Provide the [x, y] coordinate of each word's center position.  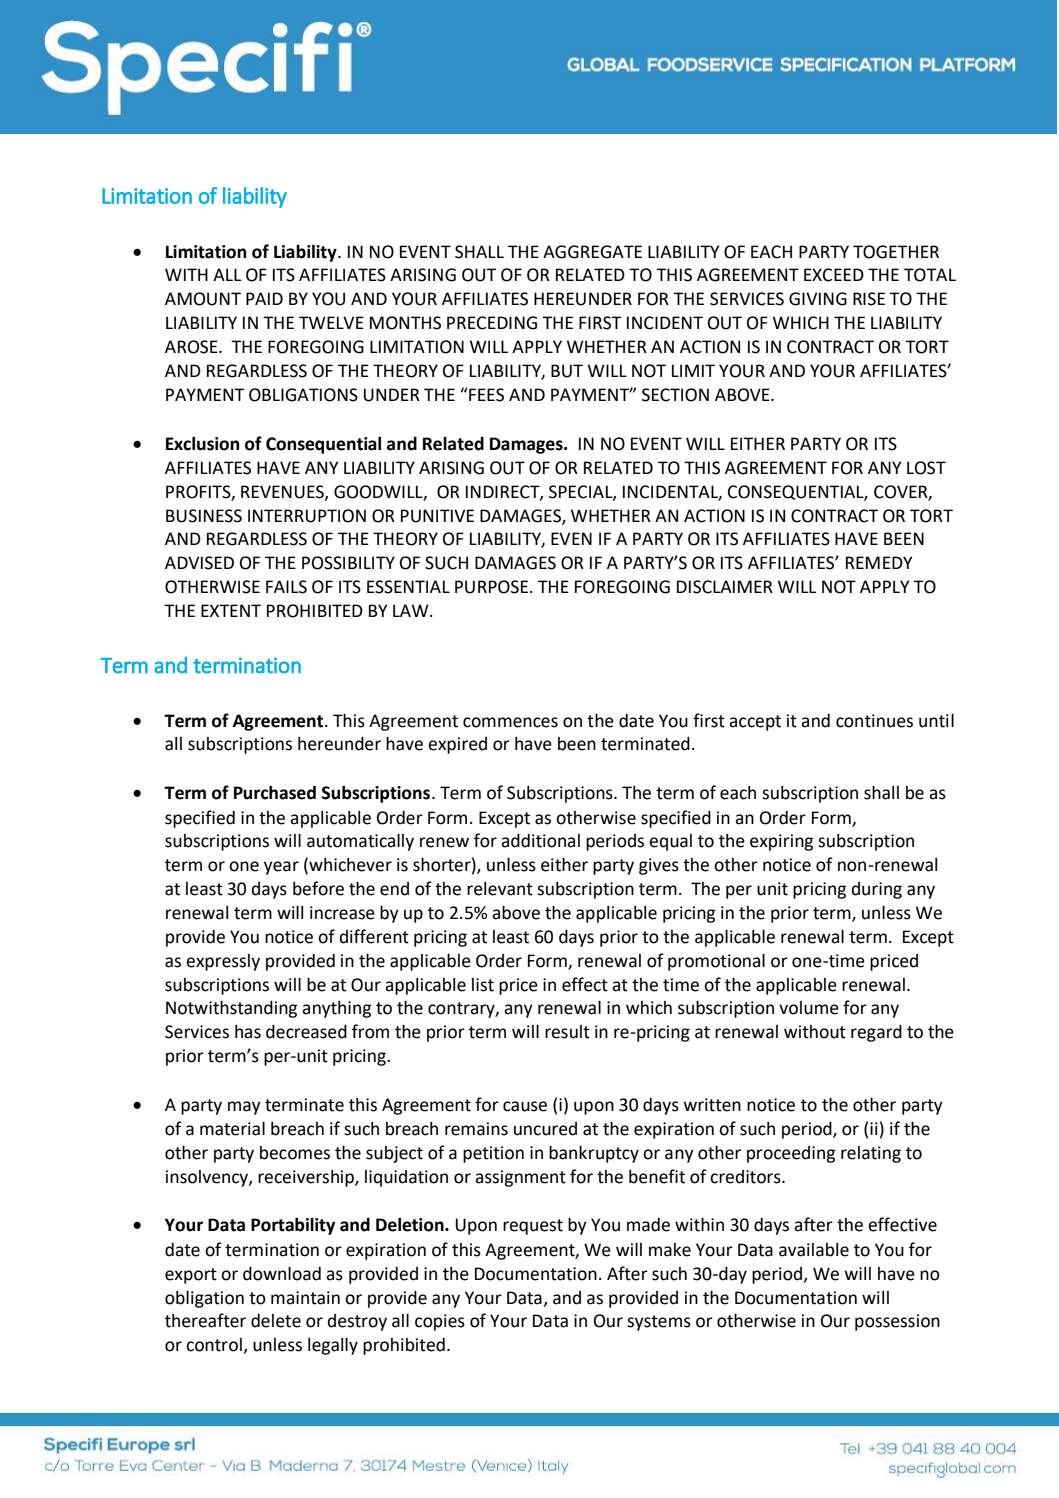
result [567, 1032]
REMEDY [879, 562]
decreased [306, 1032]
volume [809, 1008]
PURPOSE [493, 587]
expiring [781, 842]
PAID [264, 298]
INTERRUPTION [307, 516]
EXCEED [834, 275]
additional [540, 841]
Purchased [275, 792]
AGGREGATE [592, 252]
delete [276, 1321]
